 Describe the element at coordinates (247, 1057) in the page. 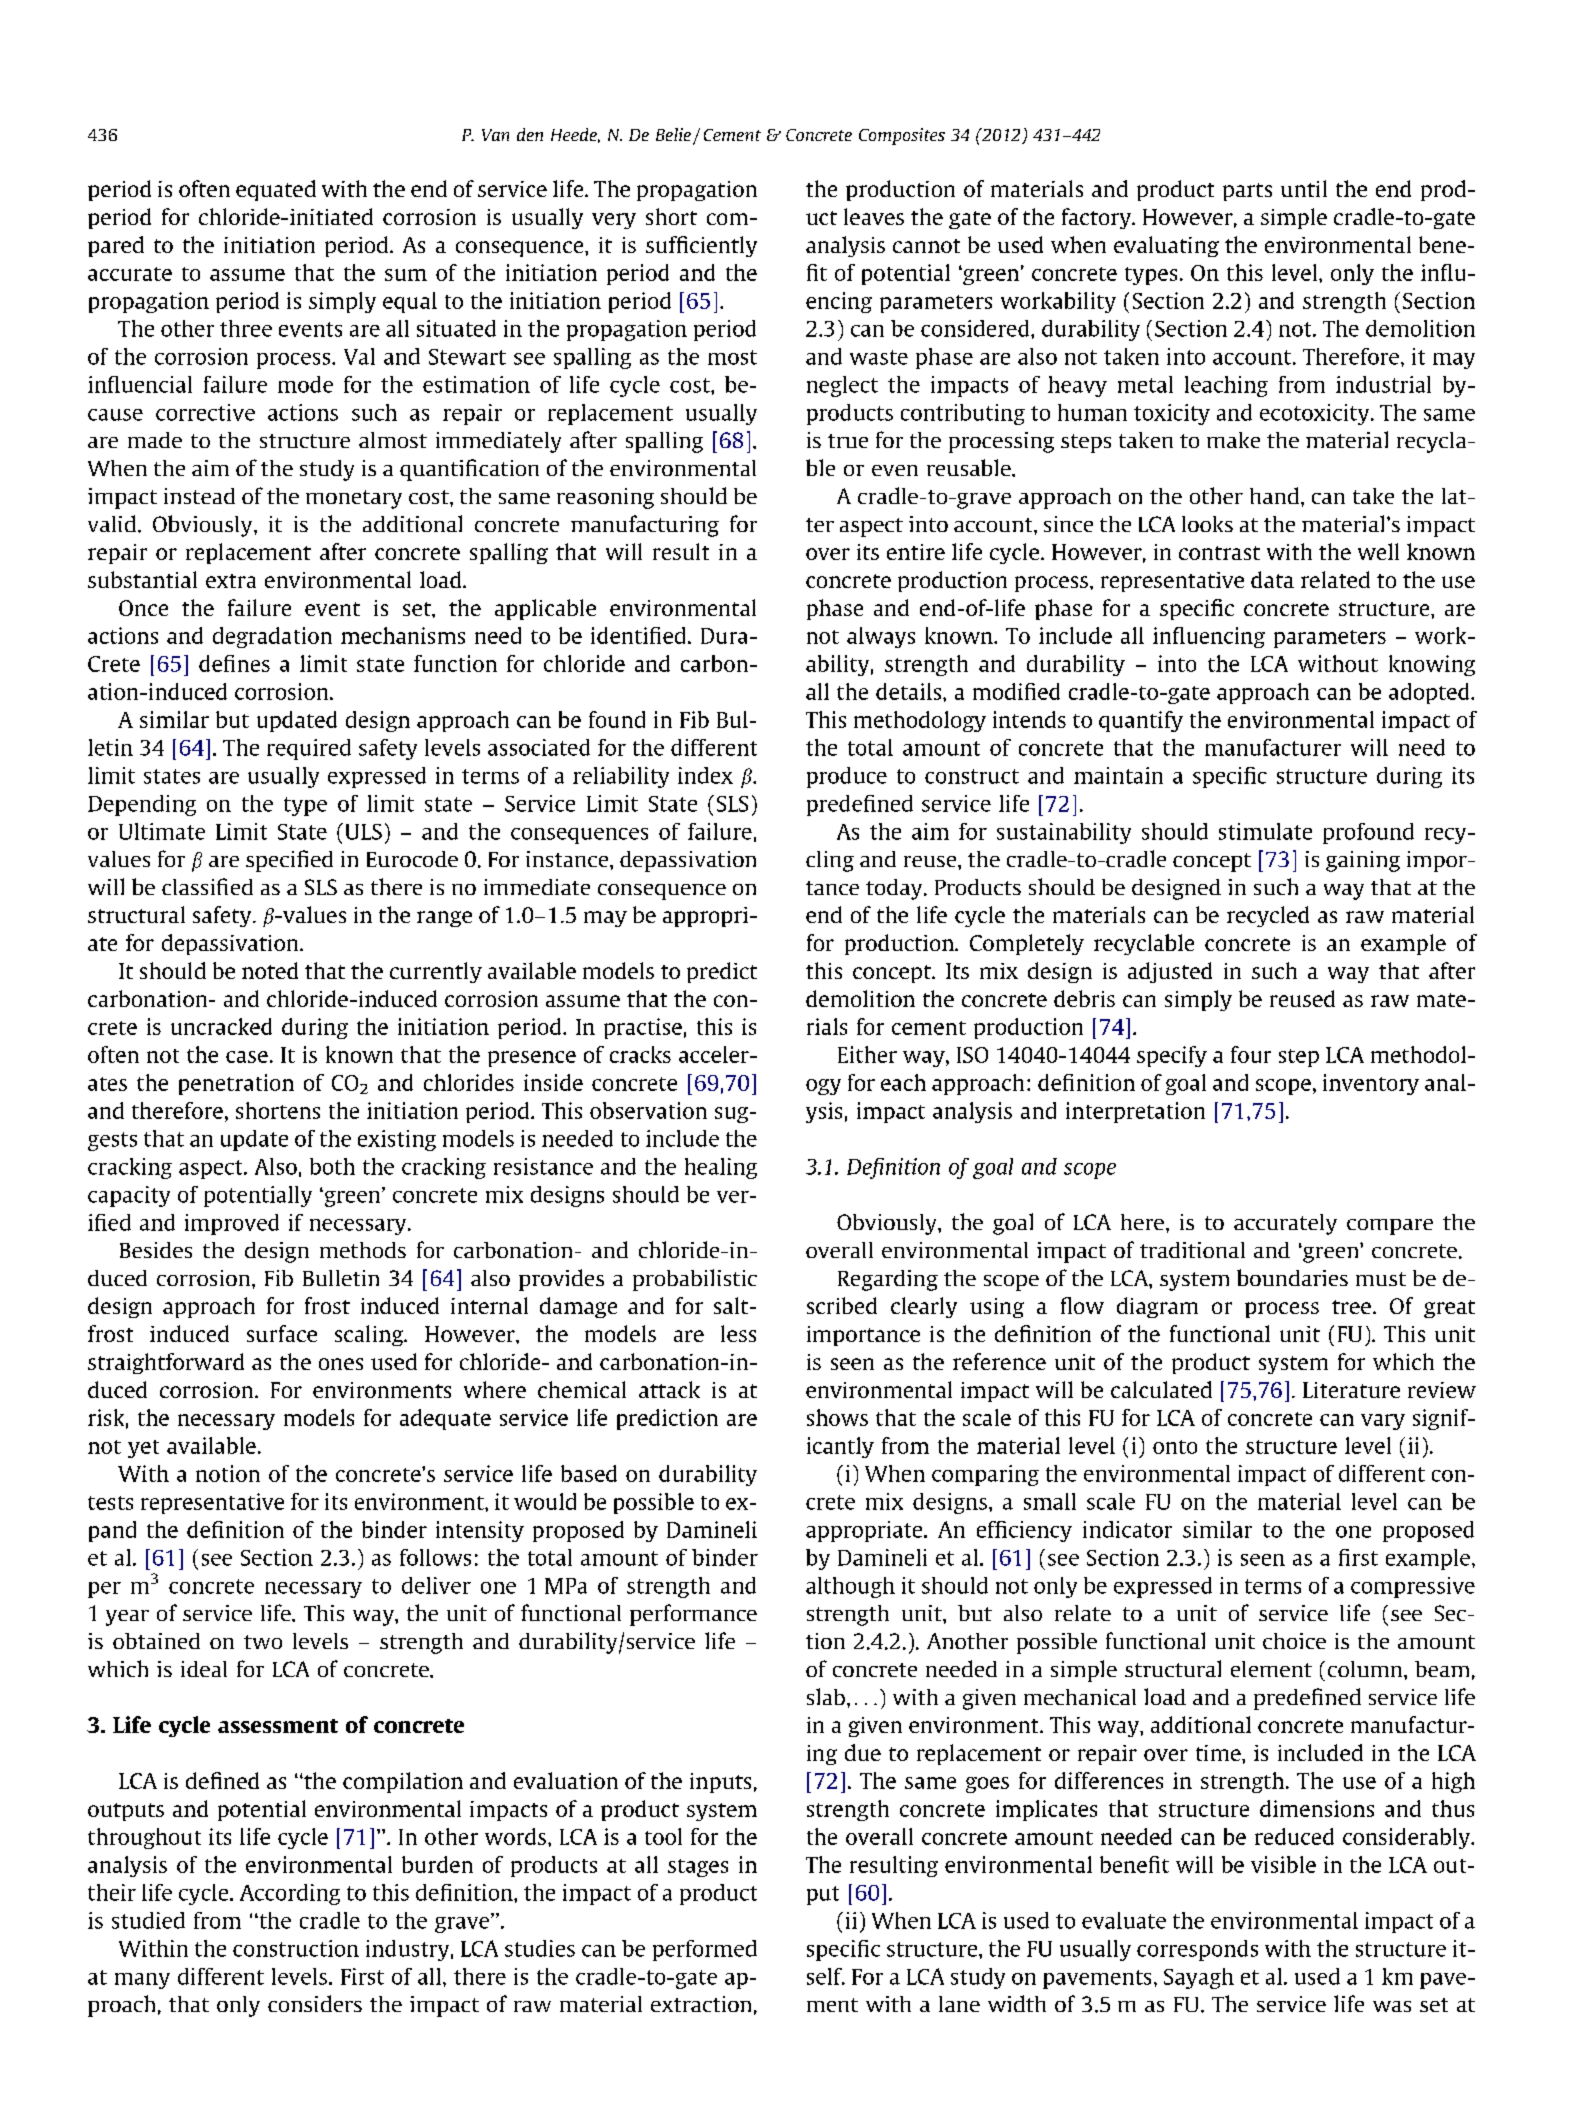

I see `case` at that location.
